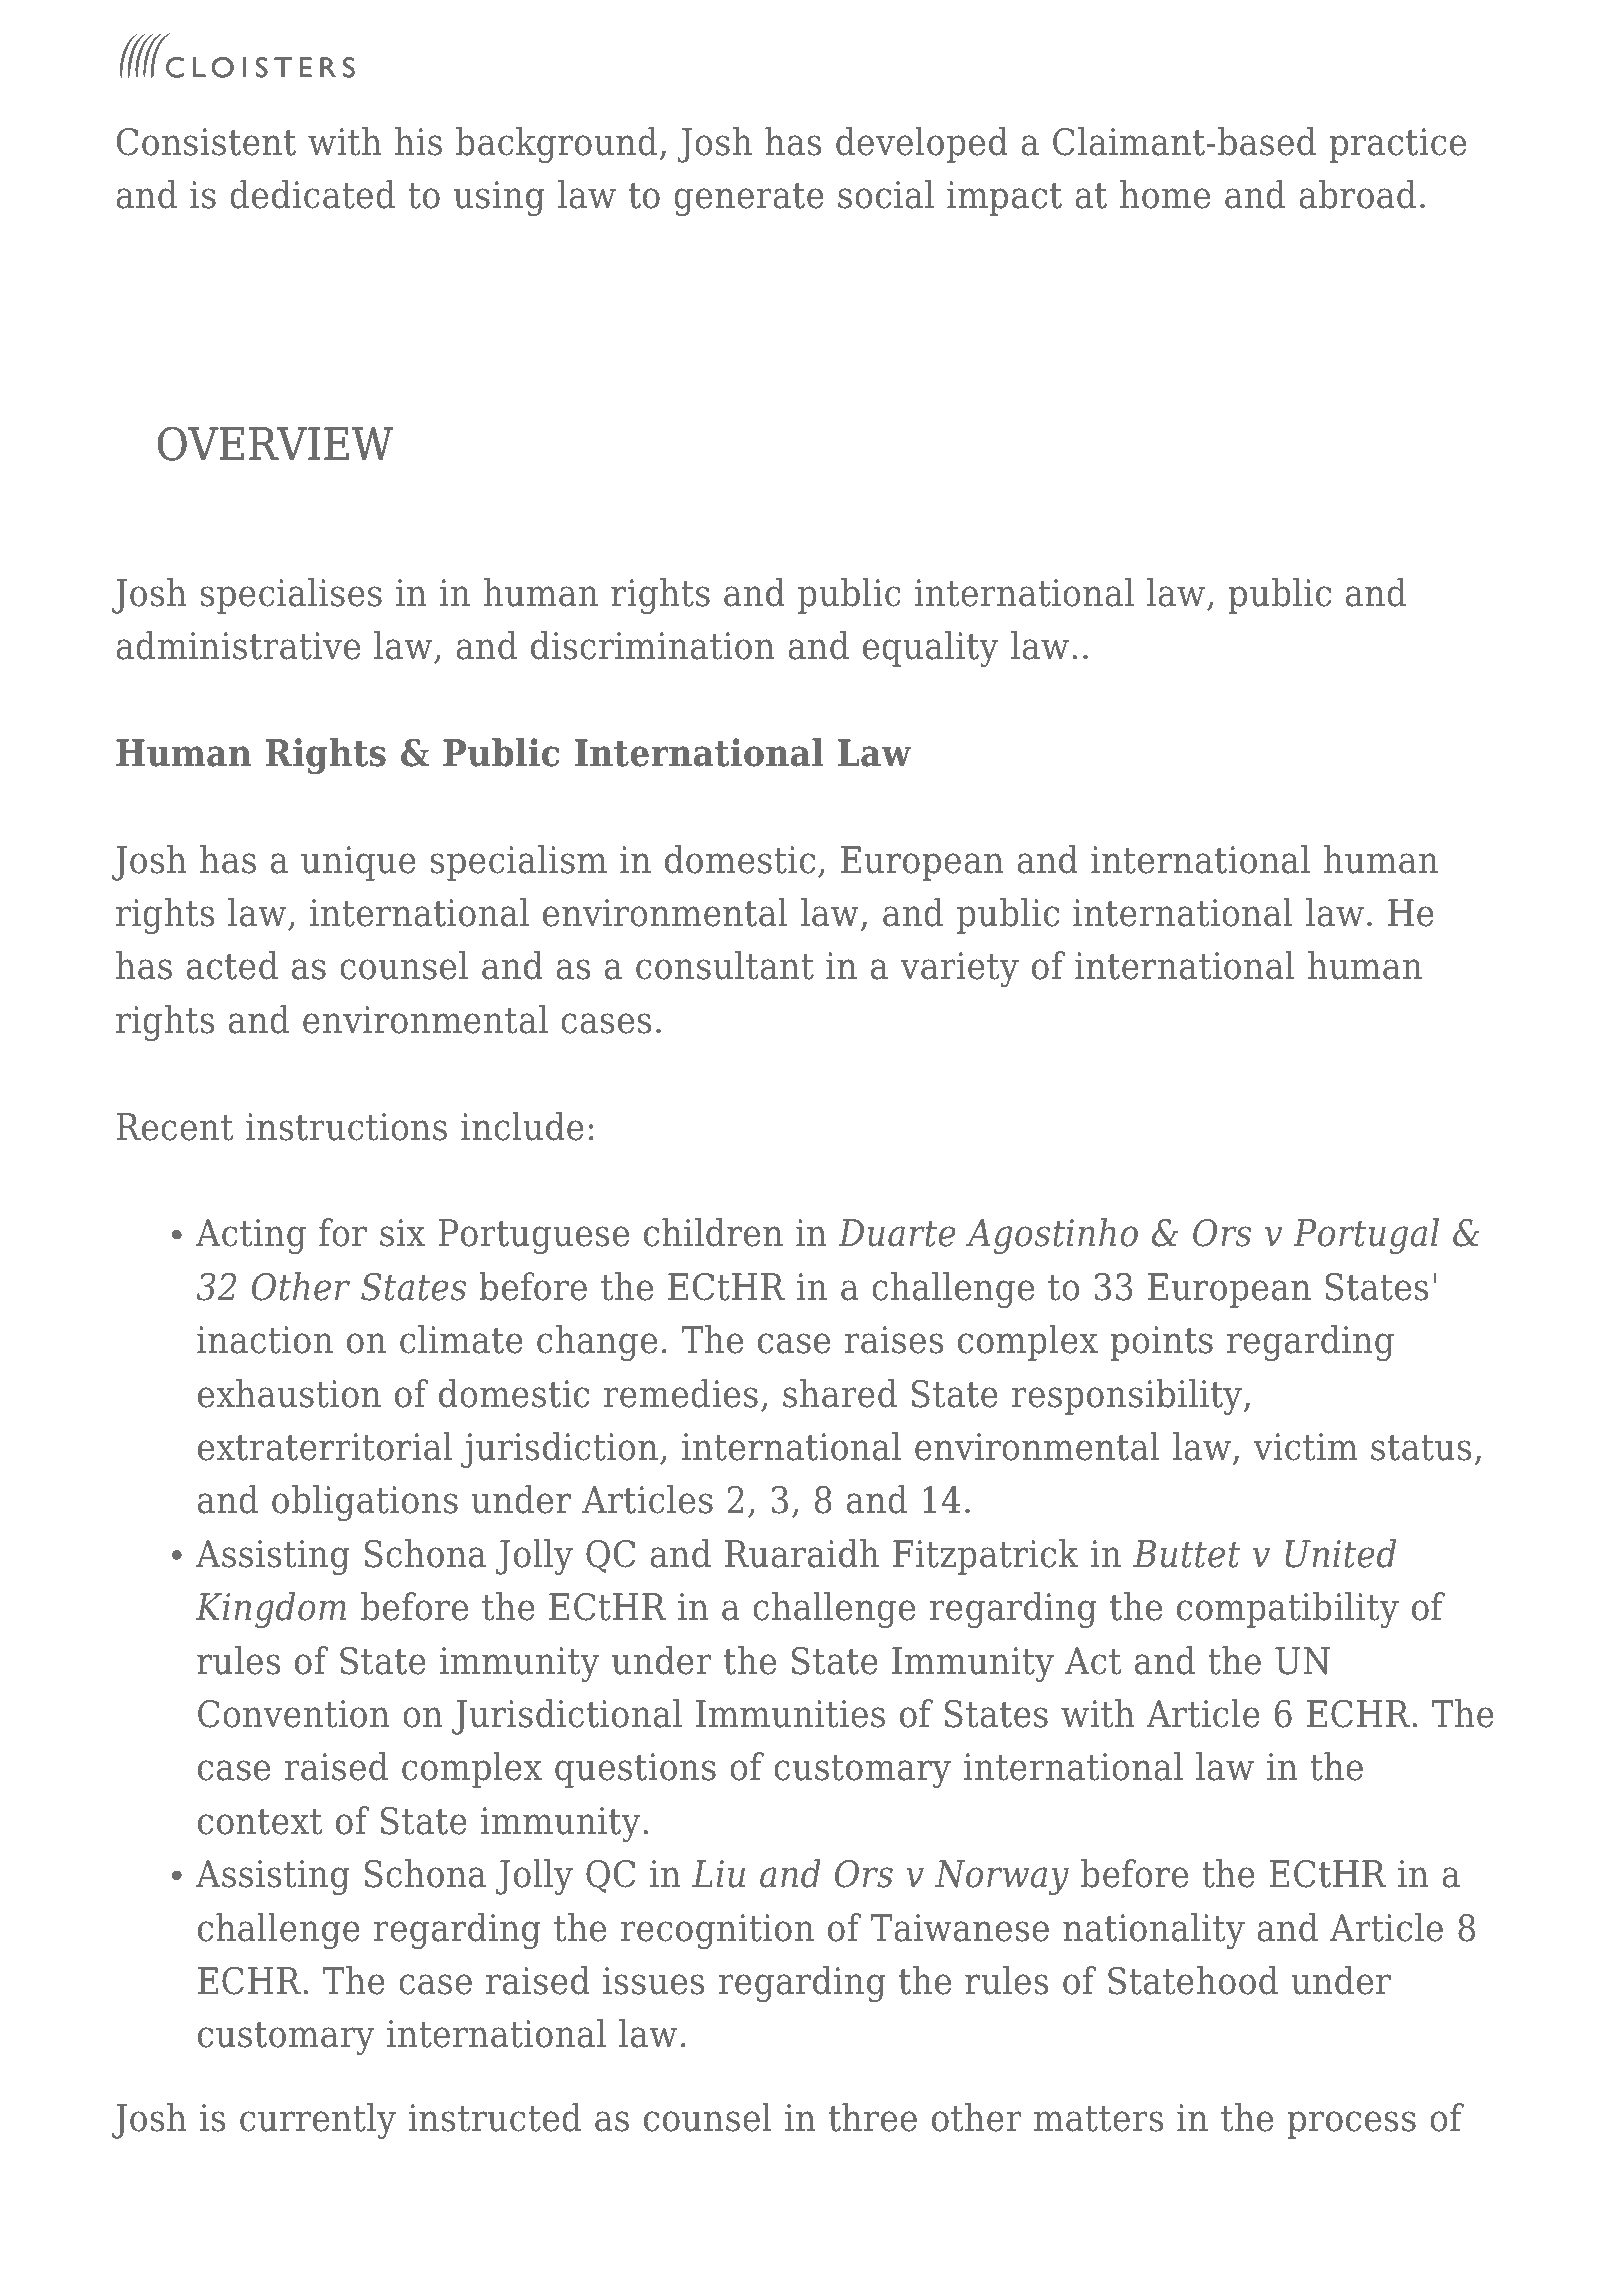 Image resolution: width=1613 pixels, height=2281 pixels. I want to click on Immunities, so click(790, 1714).
